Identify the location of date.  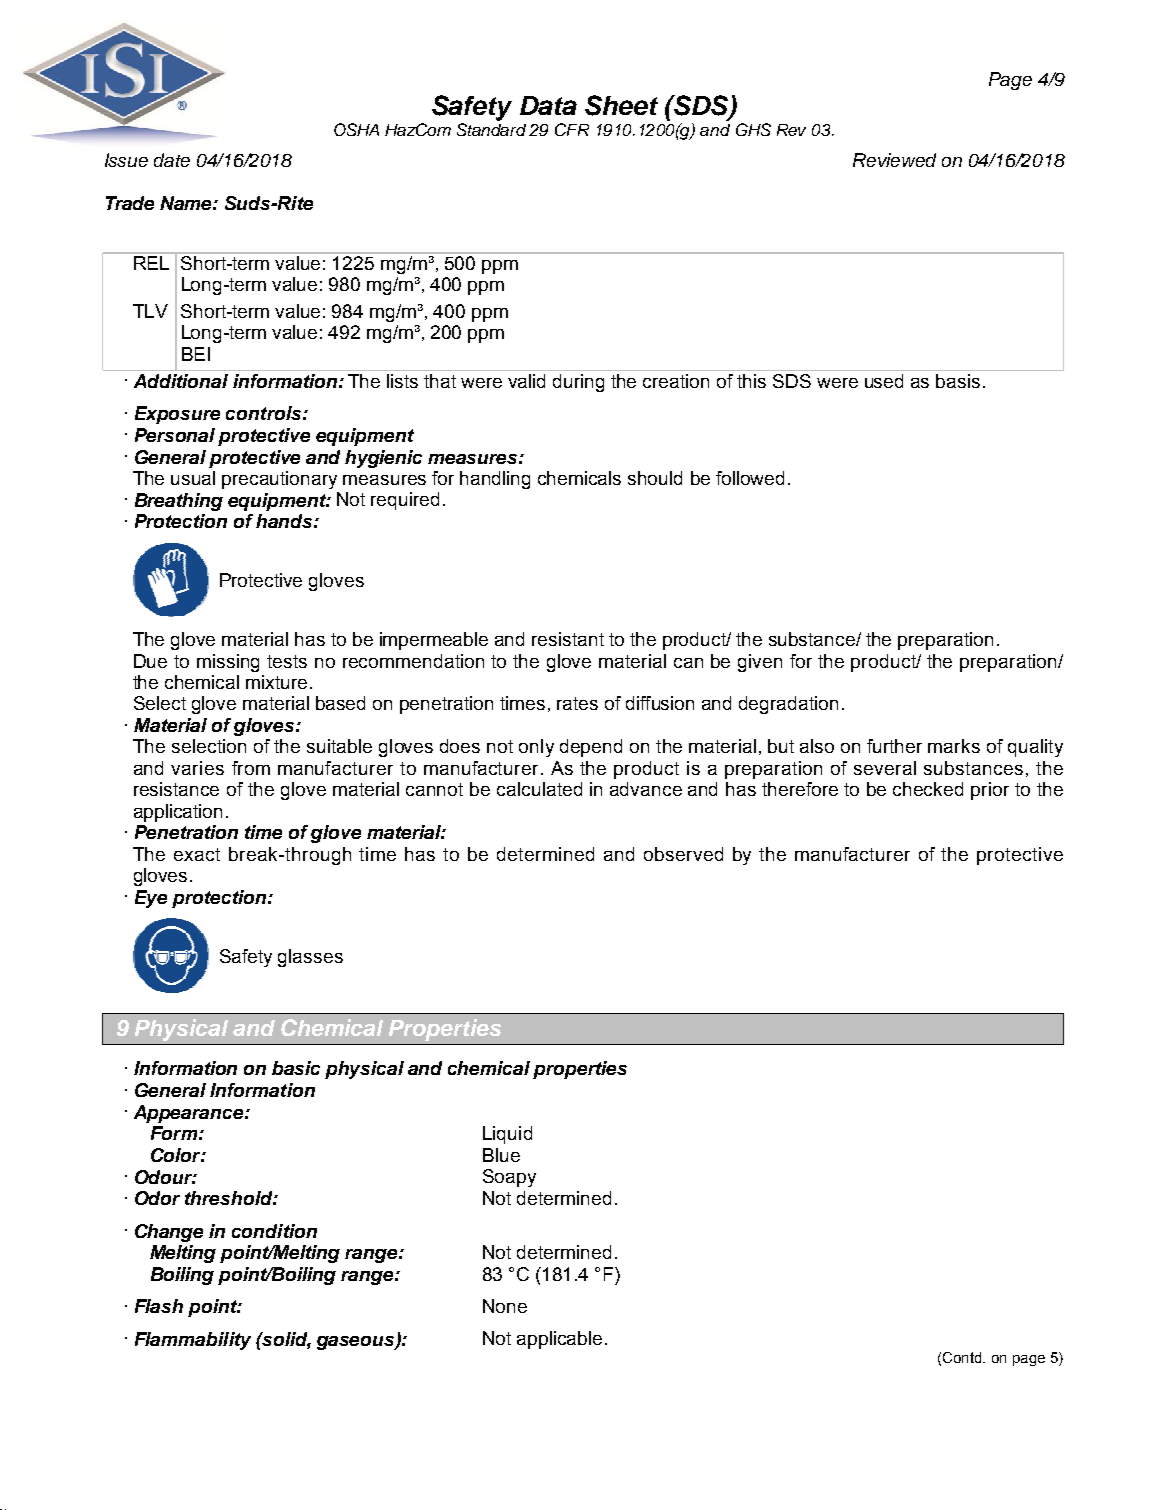
(172, 160).
